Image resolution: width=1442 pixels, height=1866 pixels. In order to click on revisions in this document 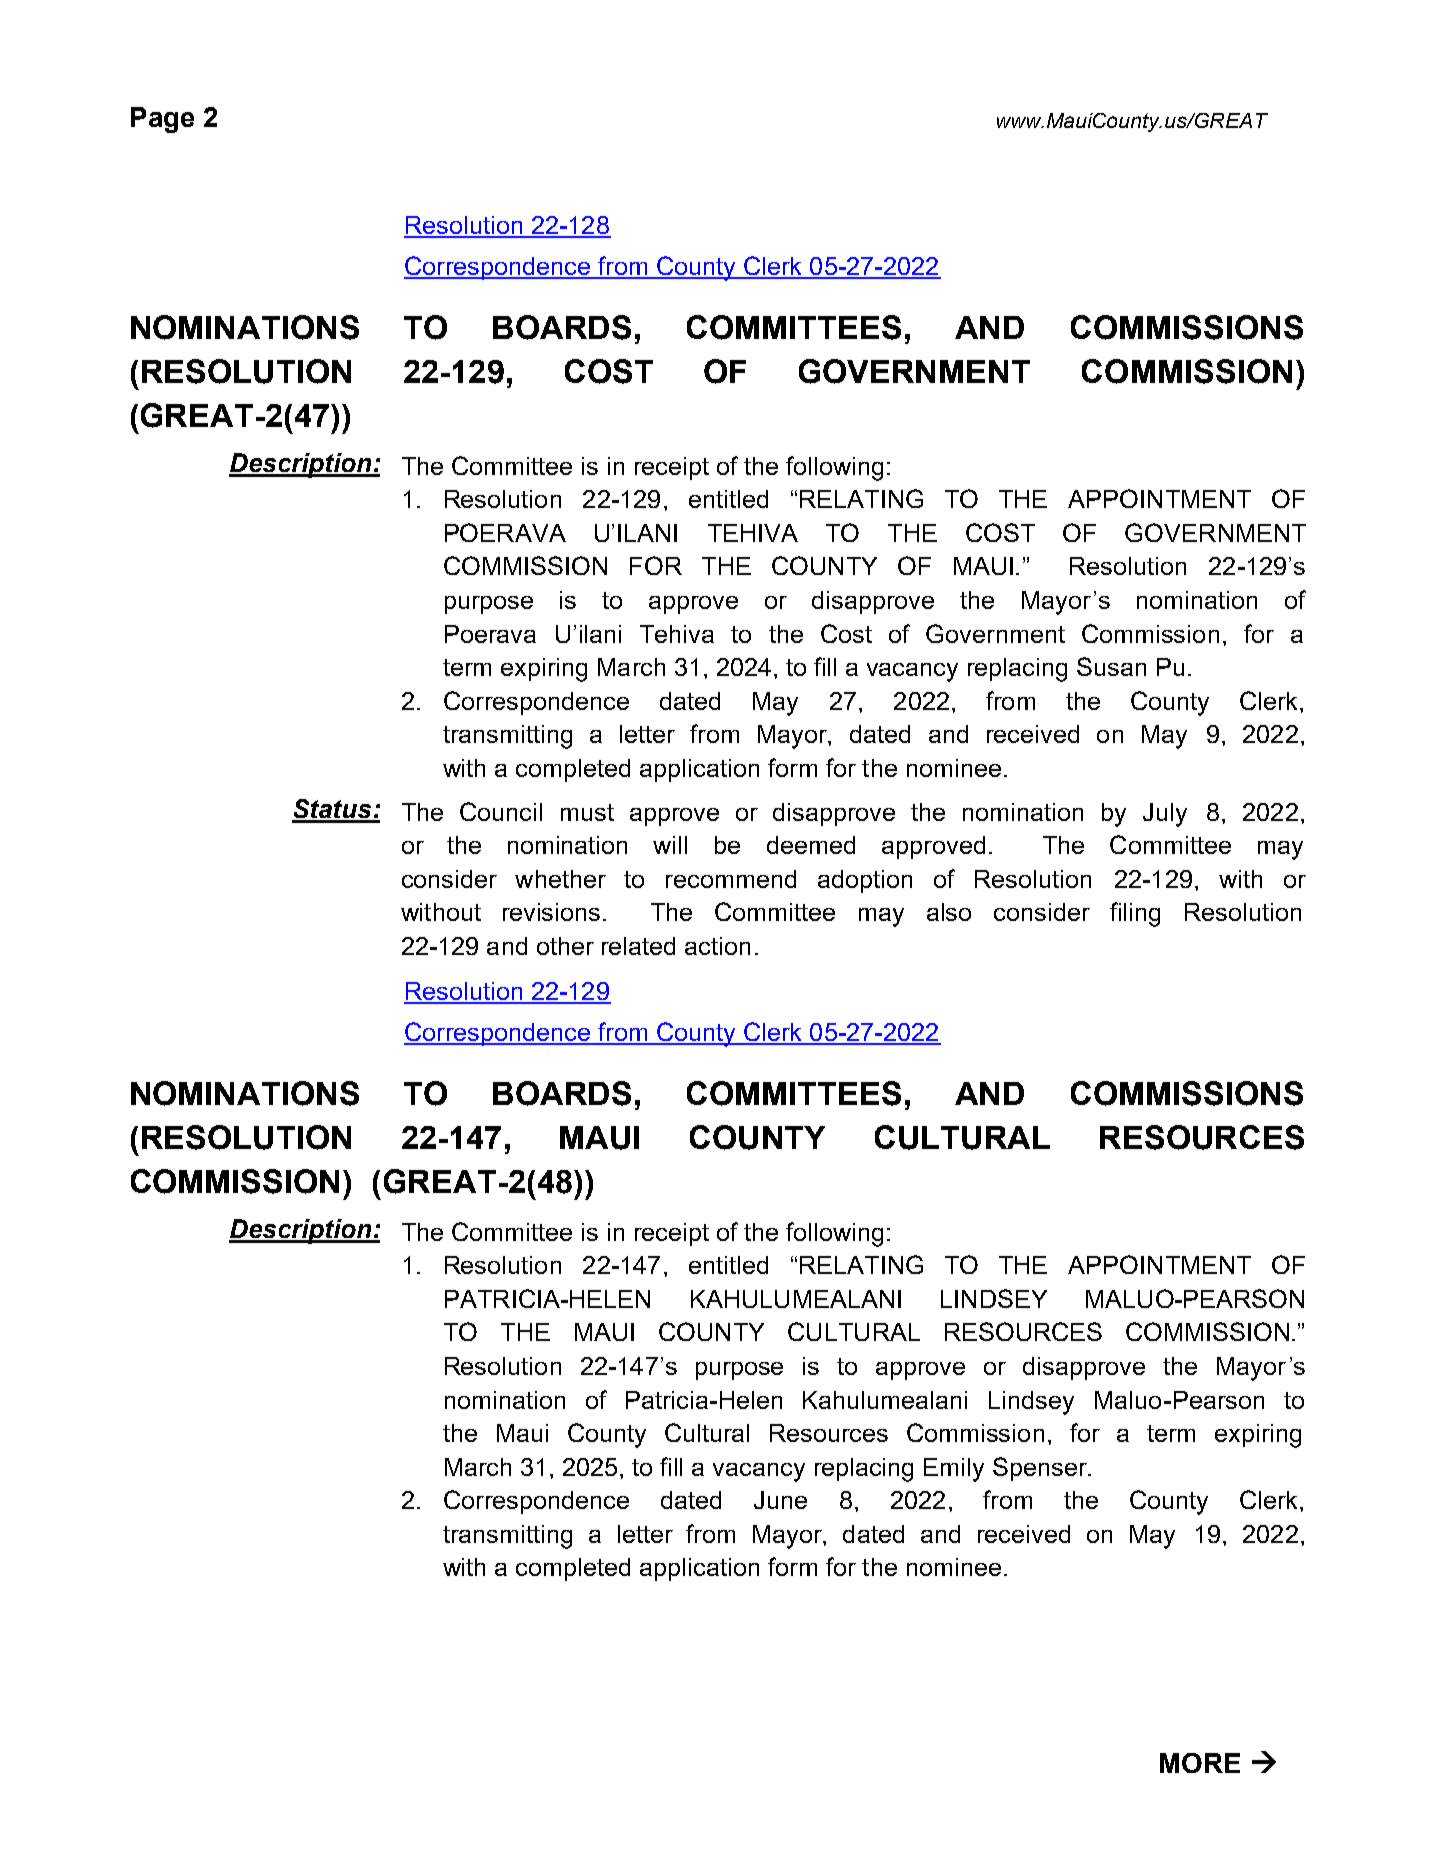, I will do `click(551, 912)`.
